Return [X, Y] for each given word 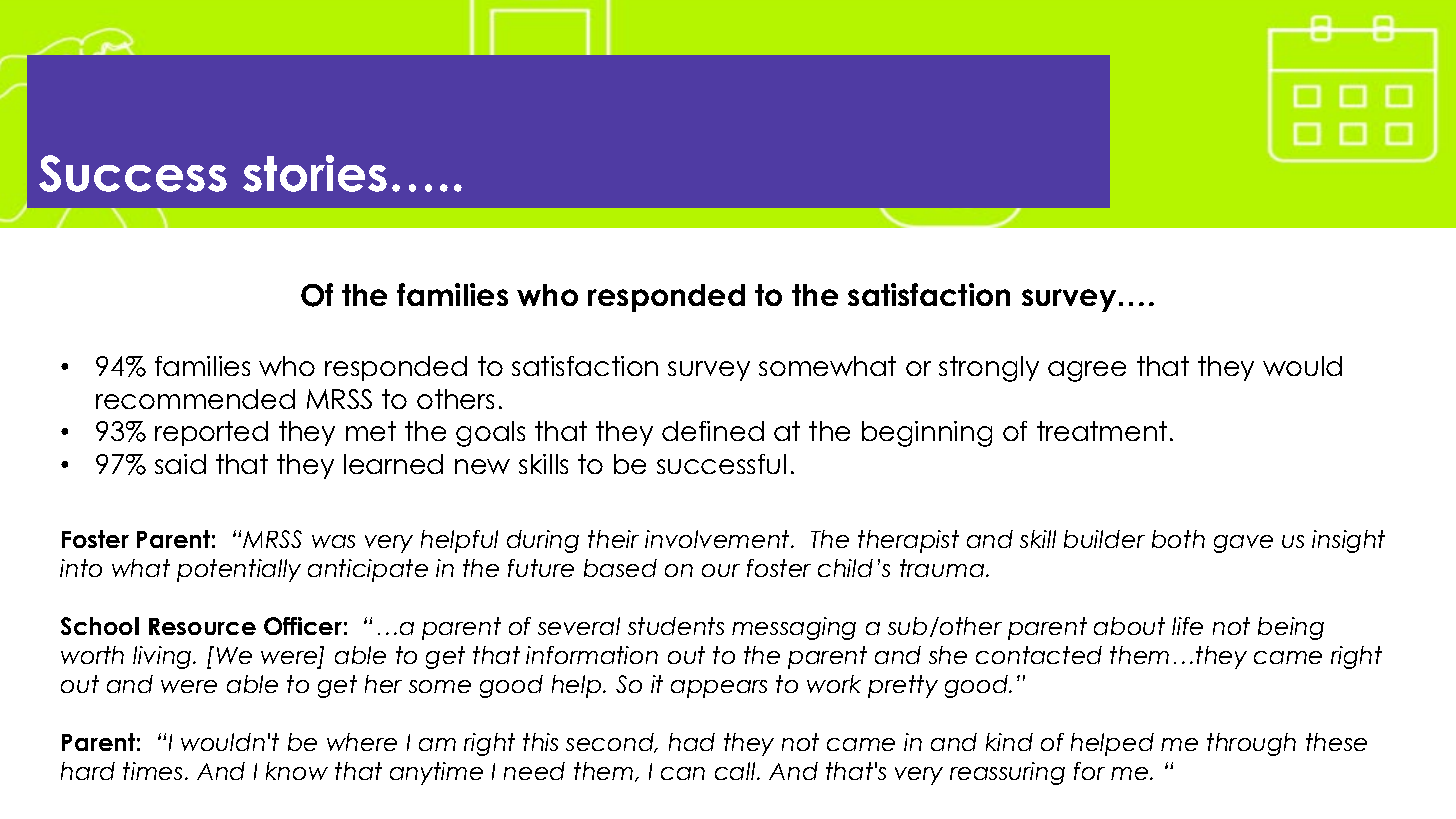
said [180, 464]
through [1251, 744]
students [676, 626]
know [297, 771]
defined [713, 431]
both [1178, 539]
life [1187, 626]
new [482, 466]
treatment [1102, 431]
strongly [989, 369]
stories [315, 173]
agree [1087, 371]
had [692, 742]
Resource [202, 626]
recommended [195, 399]
